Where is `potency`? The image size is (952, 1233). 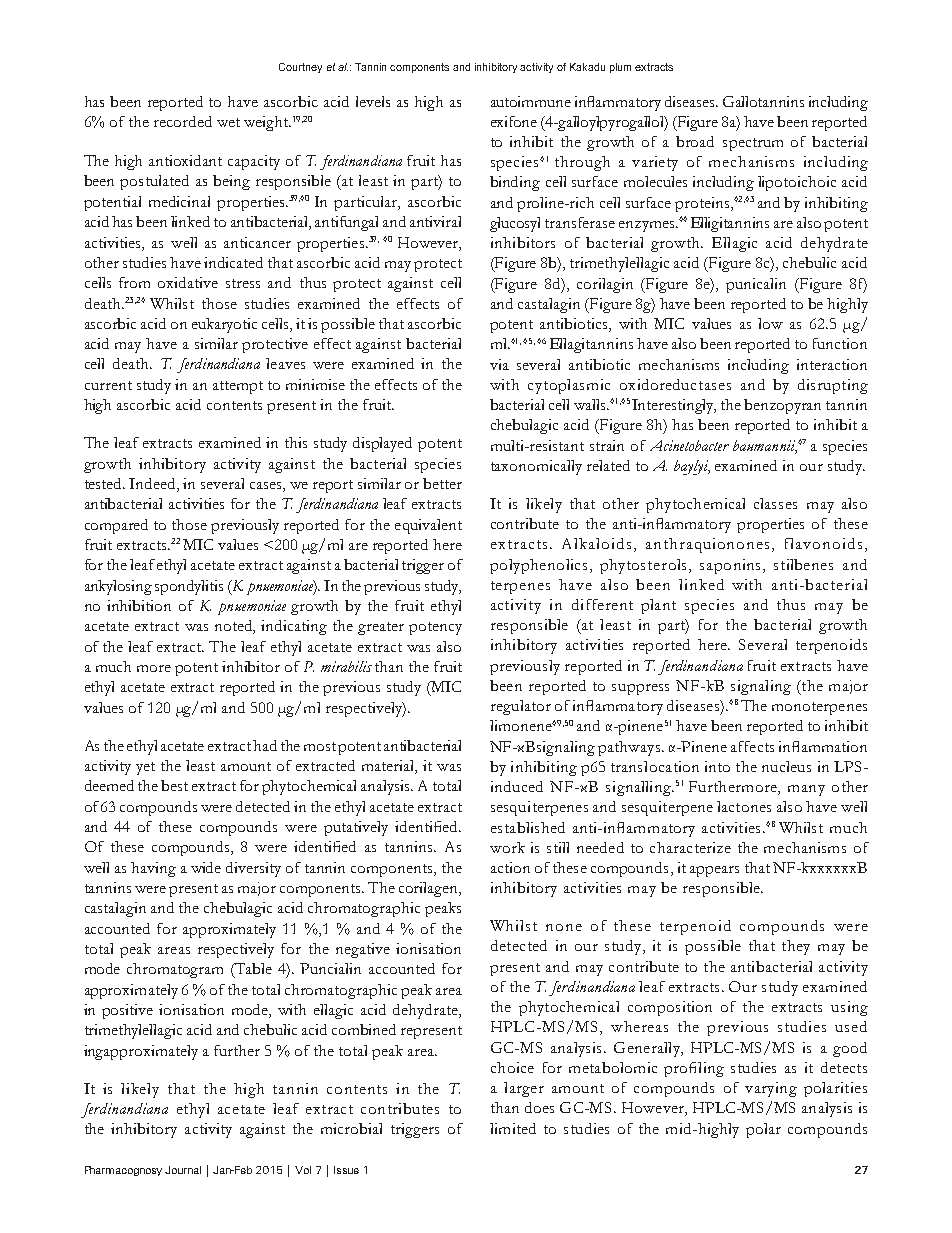
potency is located at coordinates (435, 628).
